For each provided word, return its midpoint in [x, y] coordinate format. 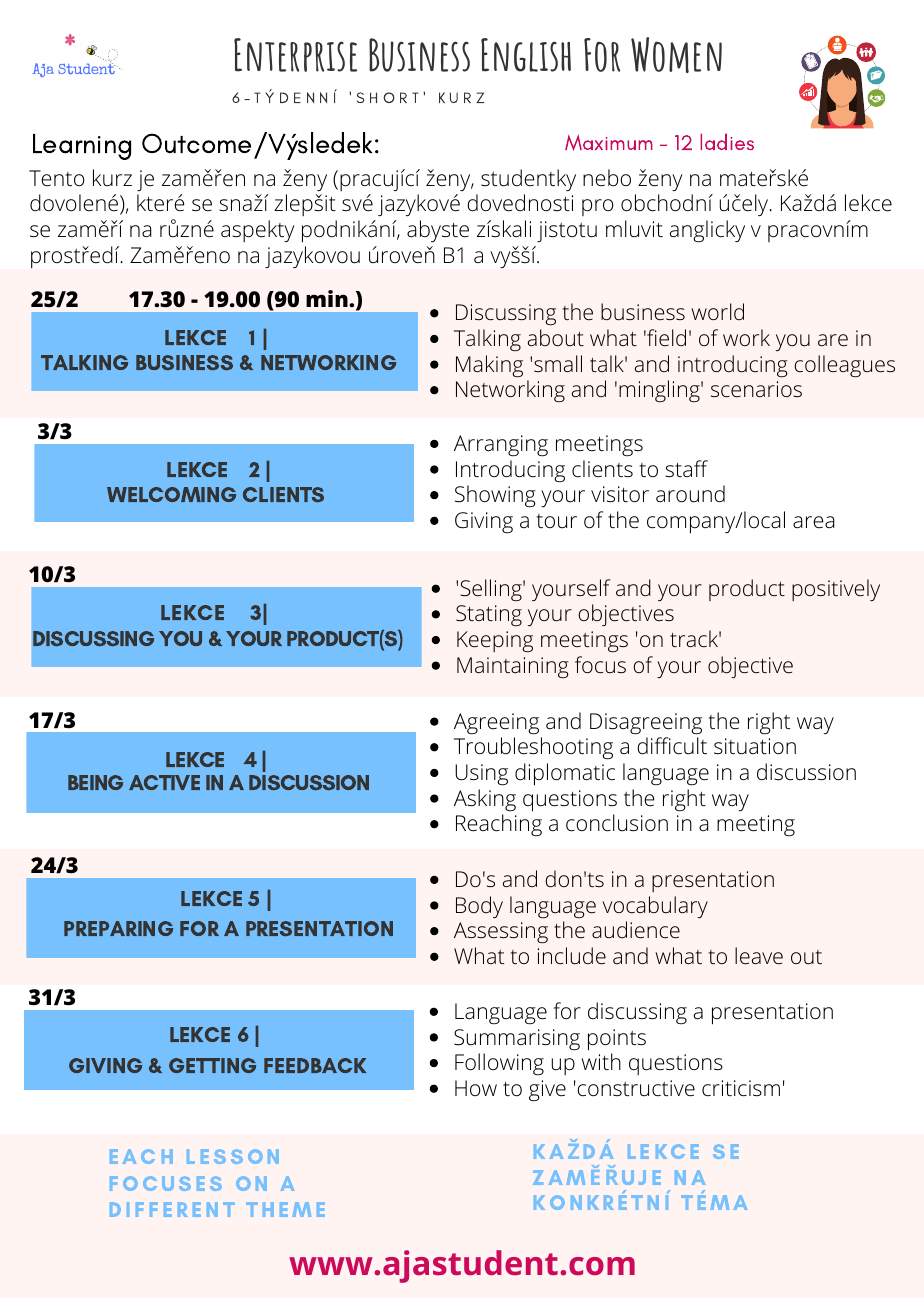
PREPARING [118, 928]
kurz [112, 178]
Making [489, 366]
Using [481, 775]
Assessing [501, 932]
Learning [82, 147]
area [814, 522]
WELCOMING [171, 494]
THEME [285, 1209]
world [718, 311]
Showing [495, 496]
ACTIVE [164, 782]
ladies [727, 141]
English [526, 55]
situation [755, 746]
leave [759, 956]
